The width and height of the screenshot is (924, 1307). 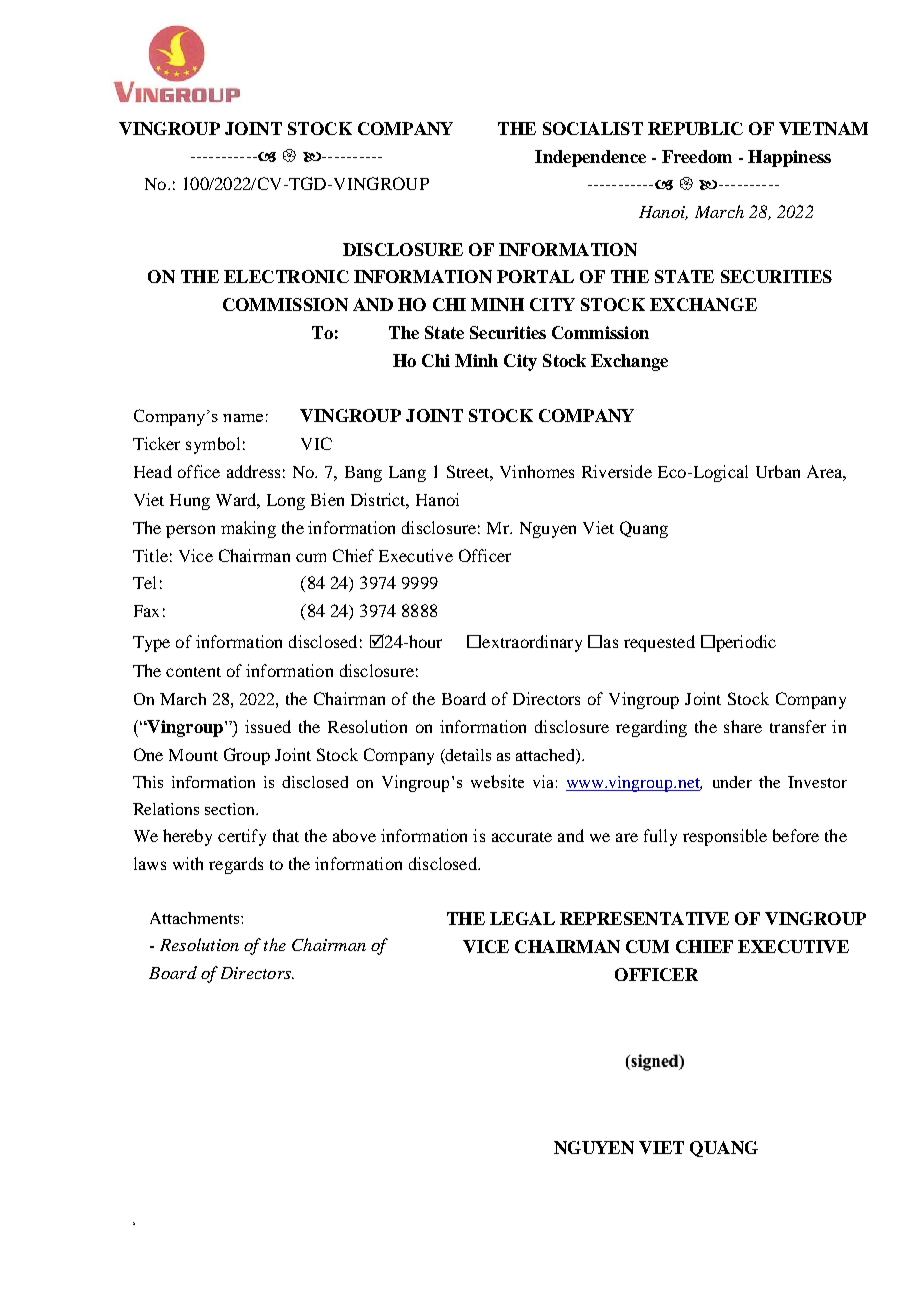 I want to click on Riverside, so click(x=617, y=471).
